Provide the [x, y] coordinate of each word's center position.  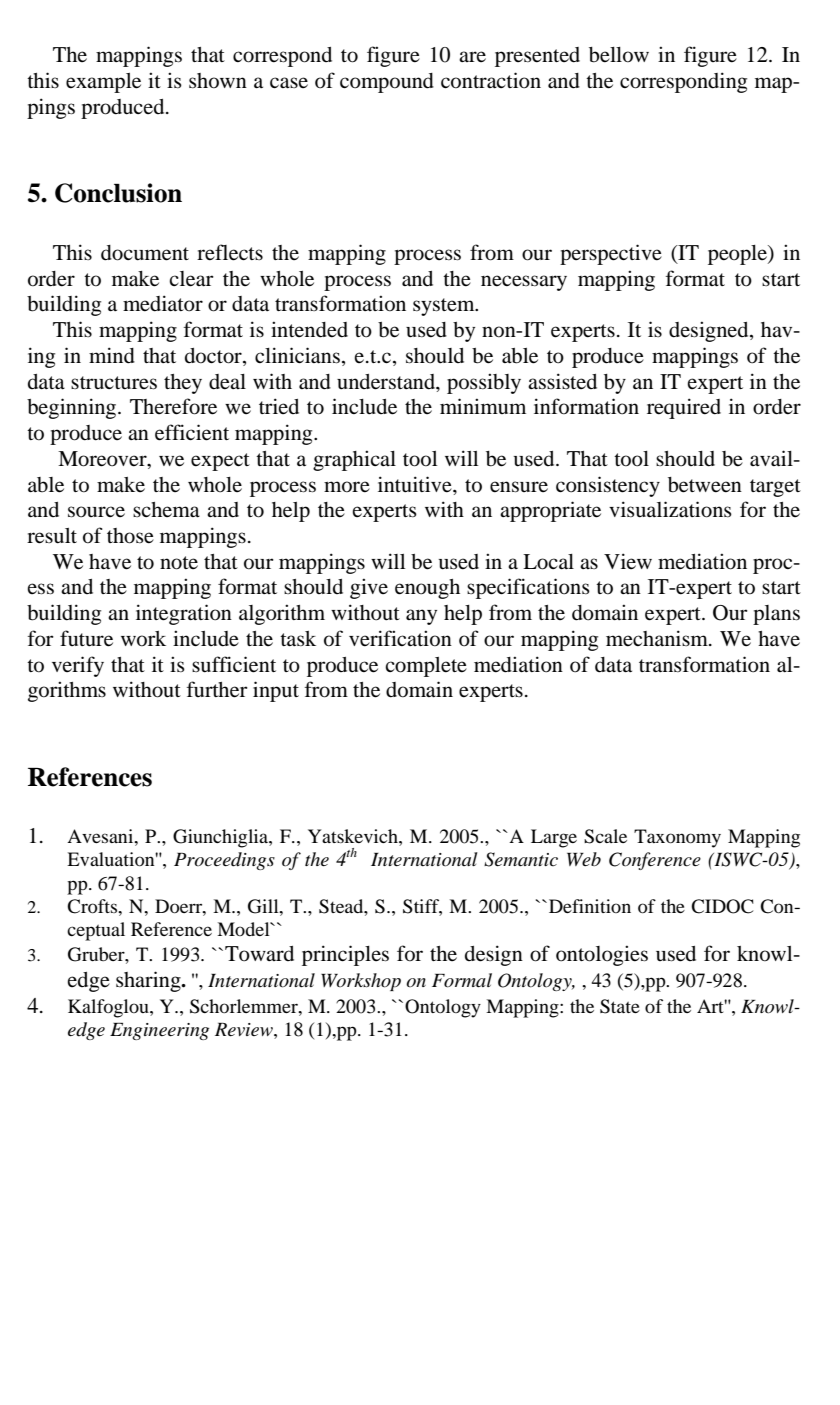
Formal [462, 980]
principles [345, 955]
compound [387, 83]
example [103, 83]
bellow [619, 55]
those [130, 536]
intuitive [416, 484]
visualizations [670, 509]
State [620, 1006]
